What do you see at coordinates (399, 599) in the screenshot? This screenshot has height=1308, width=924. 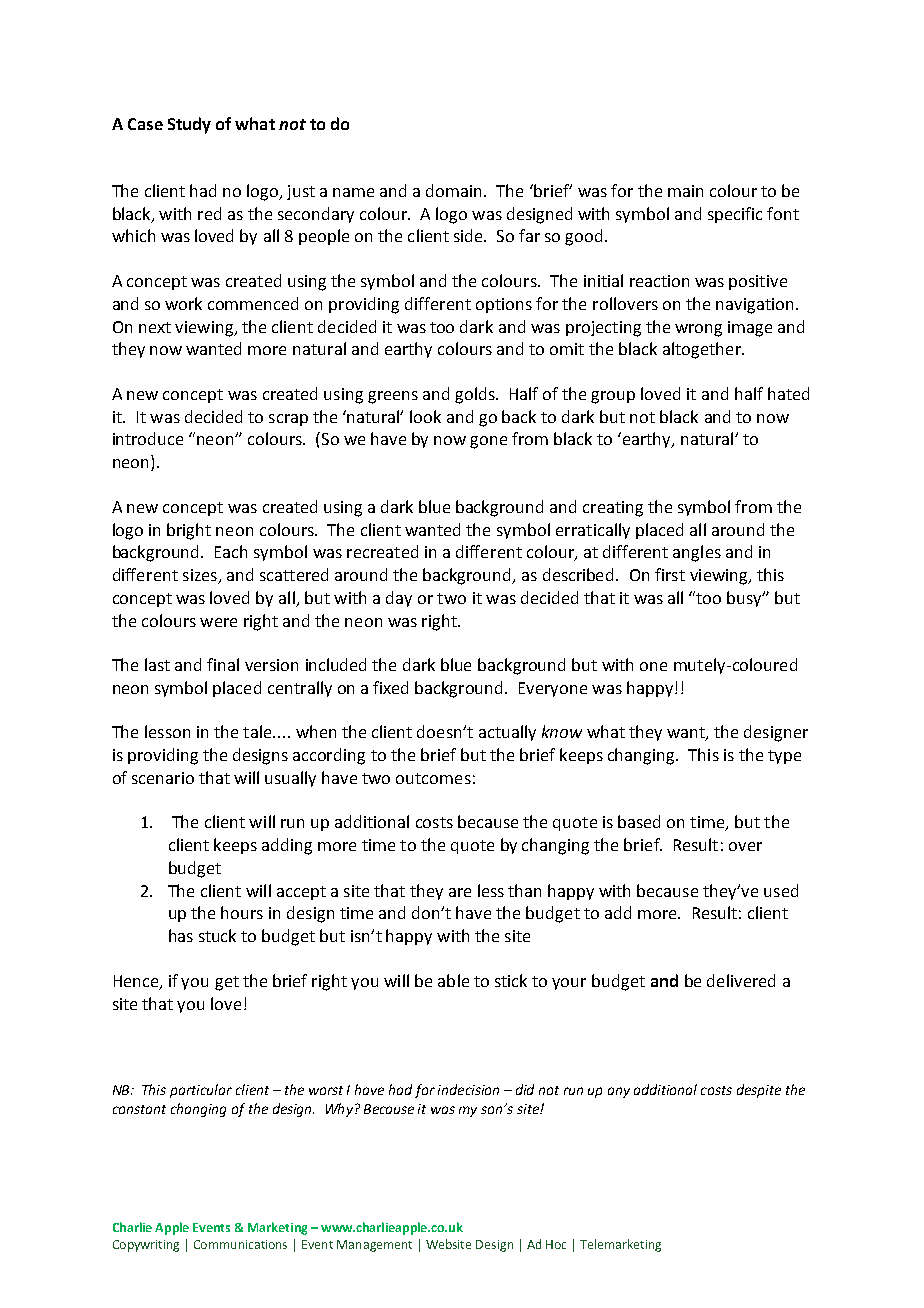 I see `day` at bounding box center [399, 599].
